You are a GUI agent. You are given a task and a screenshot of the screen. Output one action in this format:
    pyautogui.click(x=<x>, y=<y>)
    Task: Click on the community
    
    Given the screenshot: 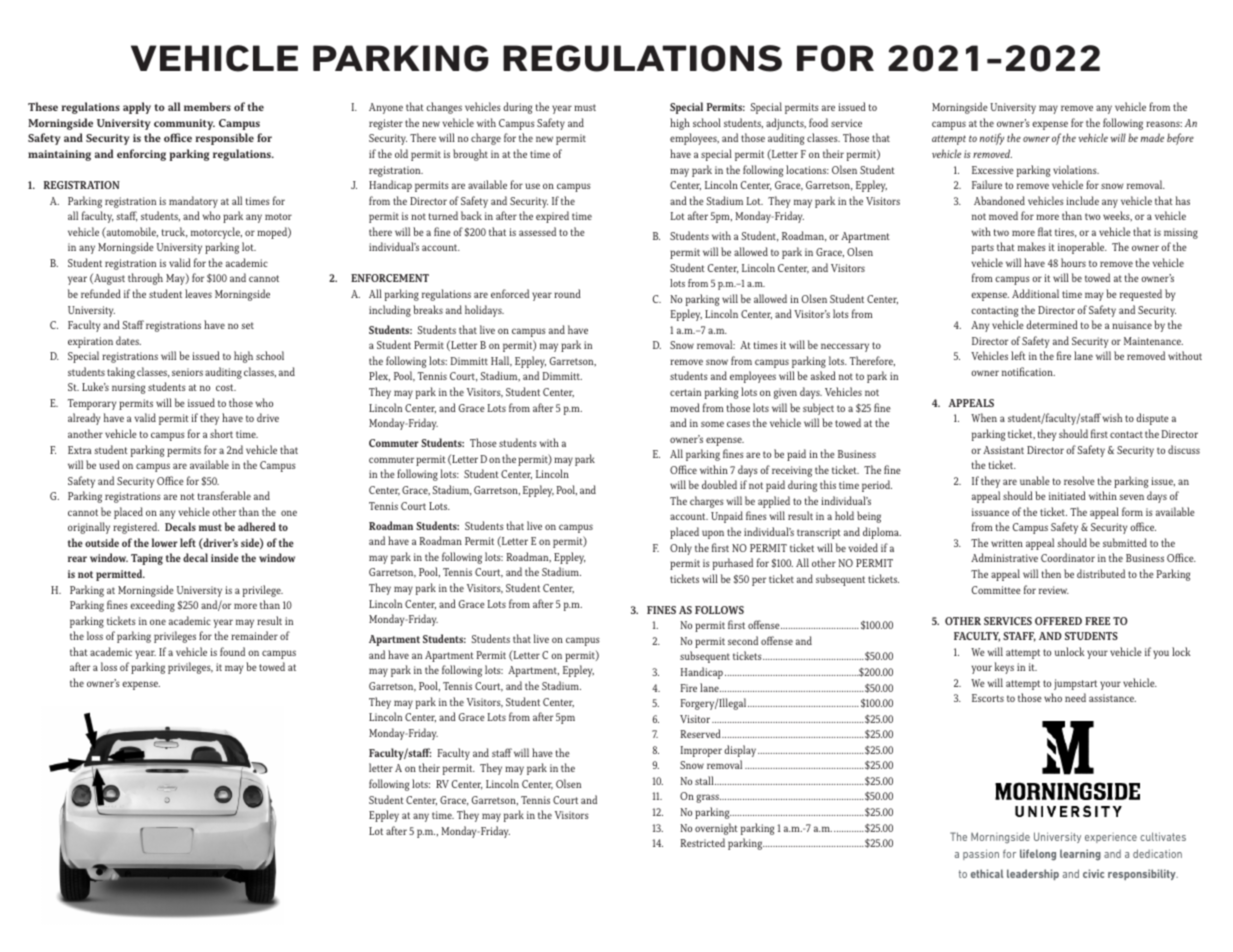 What is the action you would take?
    pyautogui.click(x=184, y=124)
